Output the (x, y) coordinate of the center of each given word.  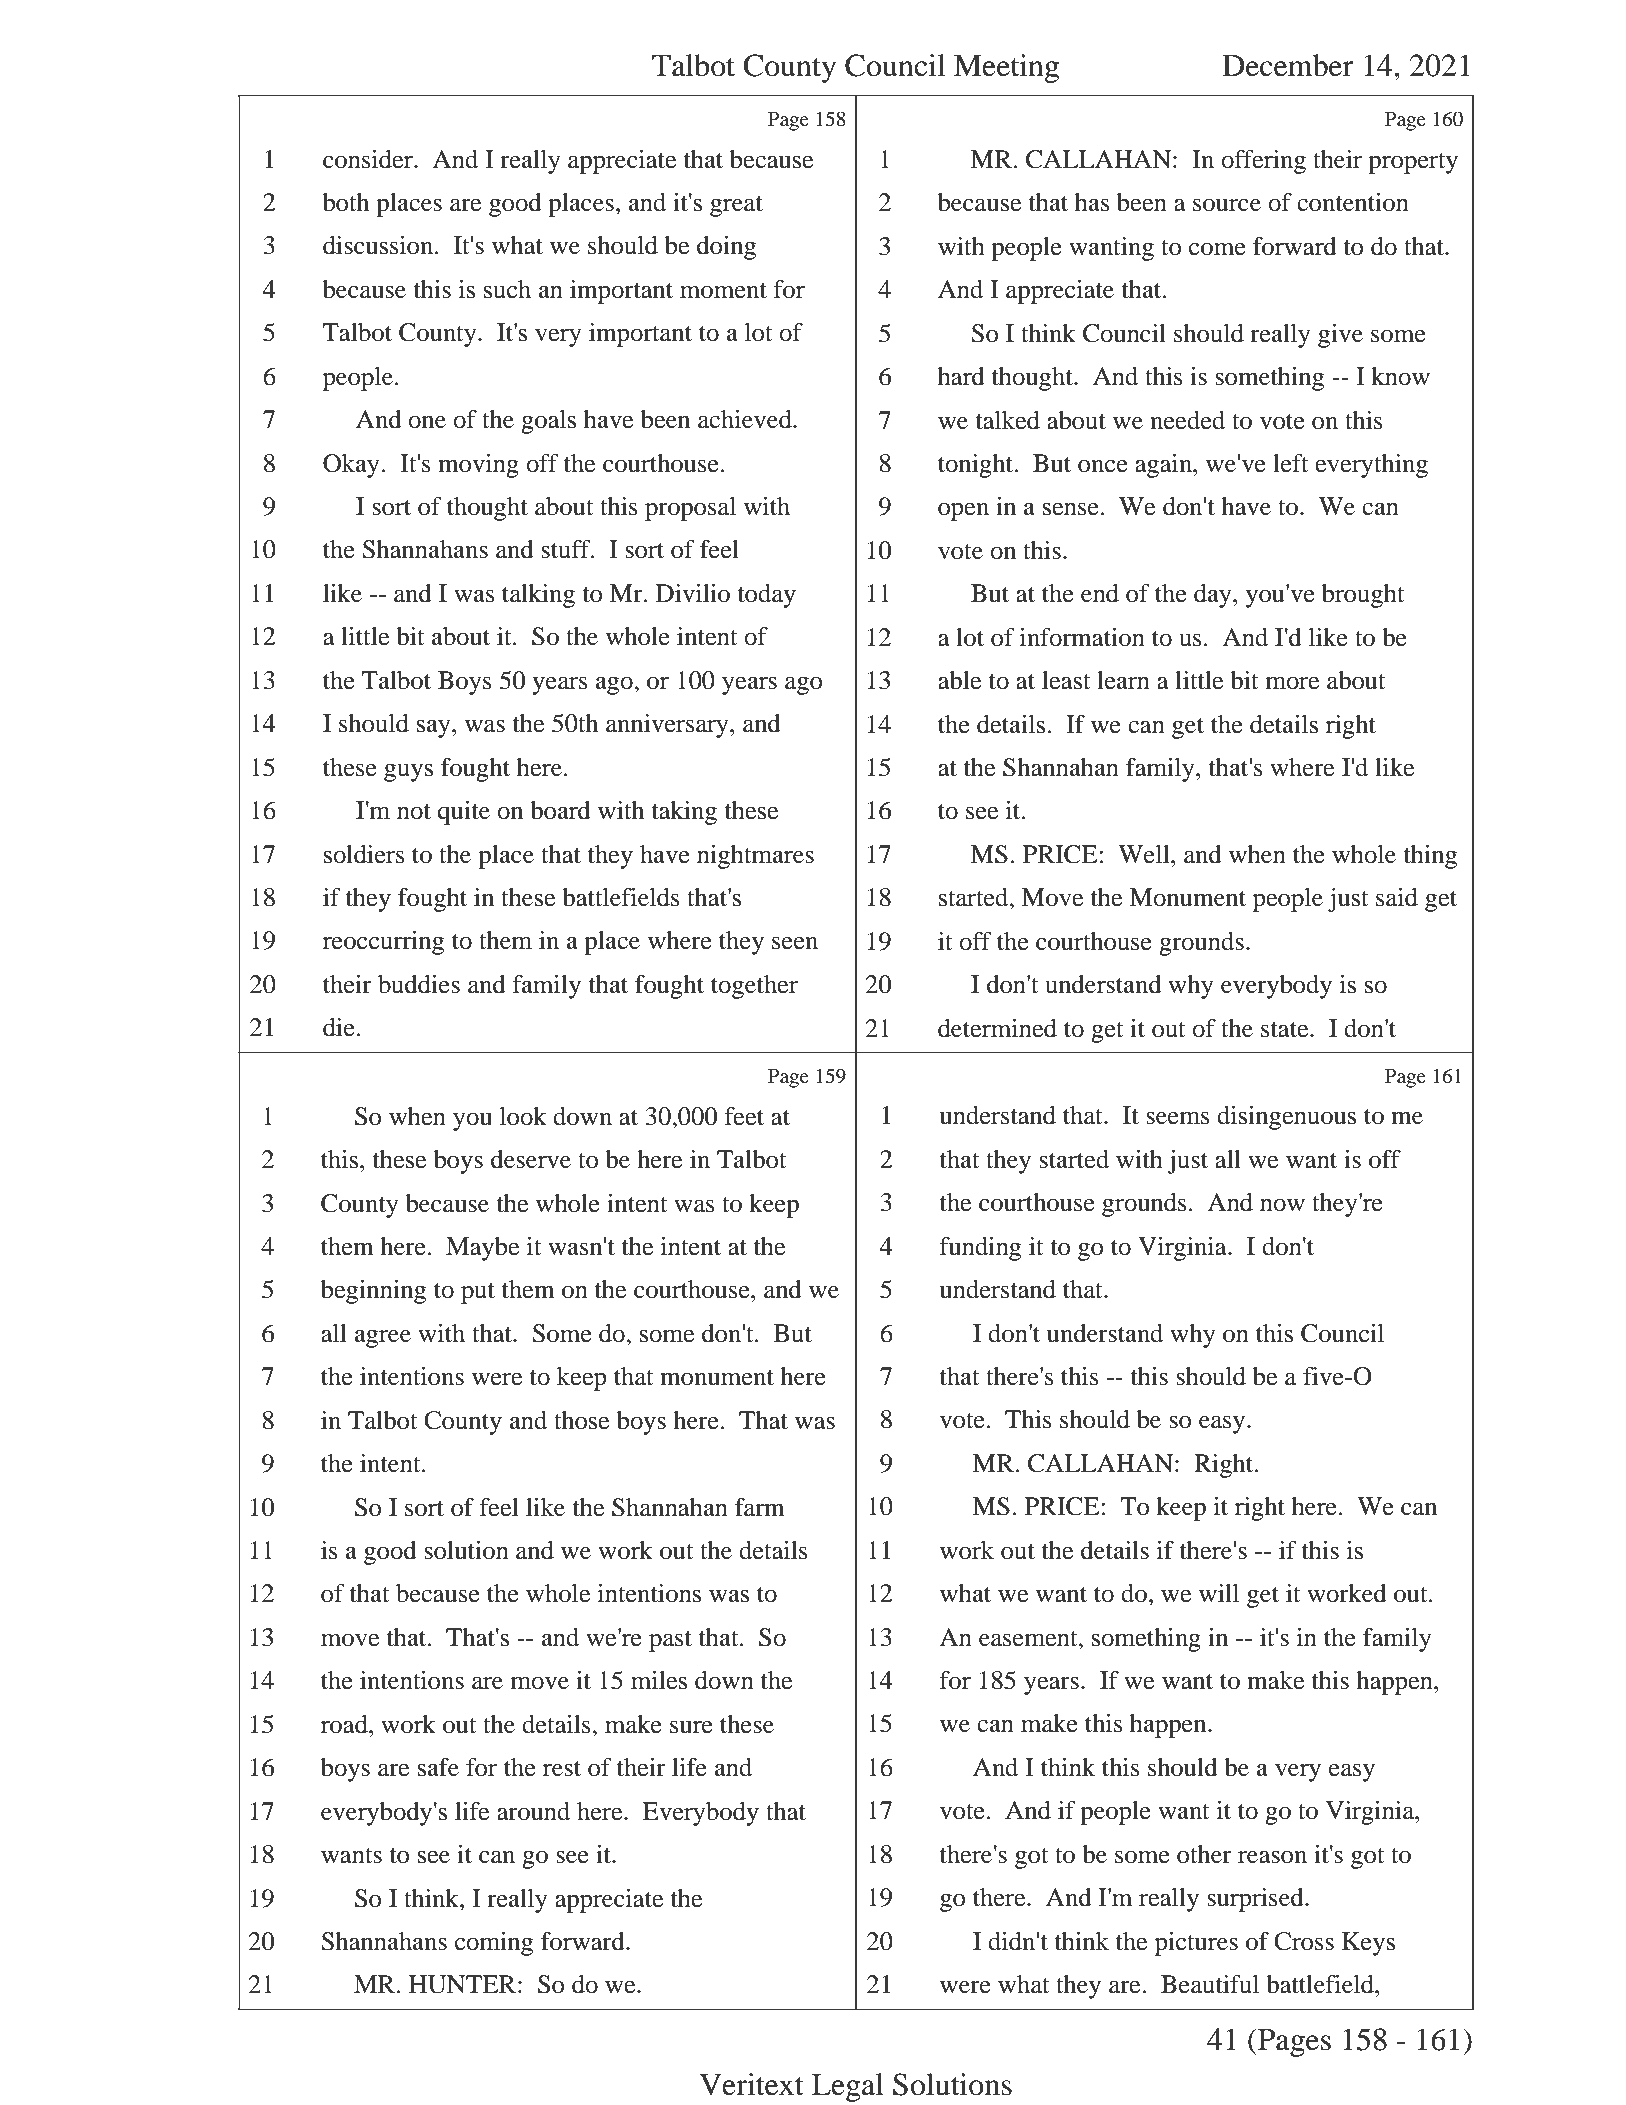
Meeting (1006, 68)
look (523, 1116)
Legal (848, 2087)
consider (369, 159)
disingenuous (1286, 1118)
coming (494, 1944)
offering (1263, 162)
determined (997, 1028)
